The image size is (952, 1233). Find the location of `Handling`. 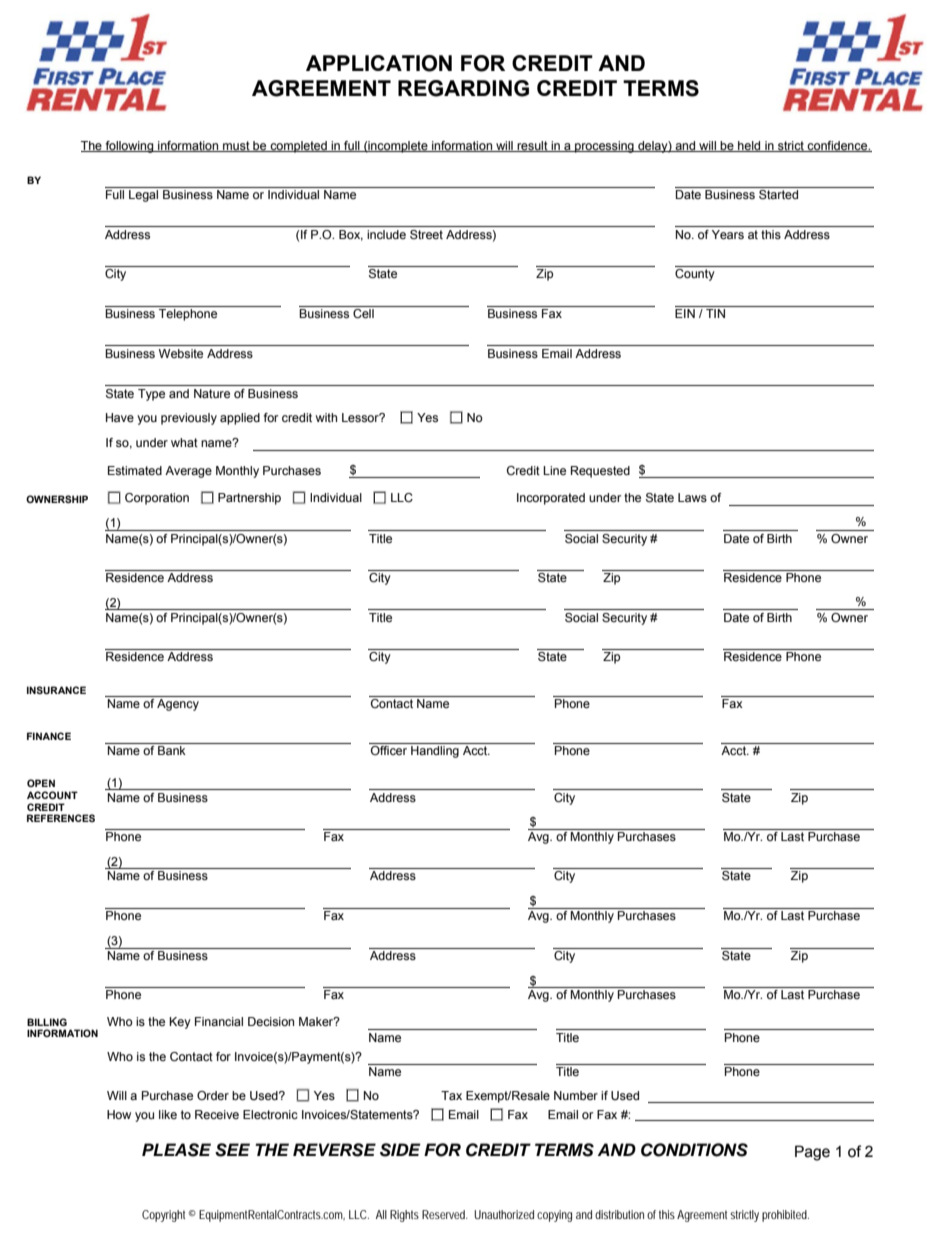

Handling is located at coordinates (435, 752).
